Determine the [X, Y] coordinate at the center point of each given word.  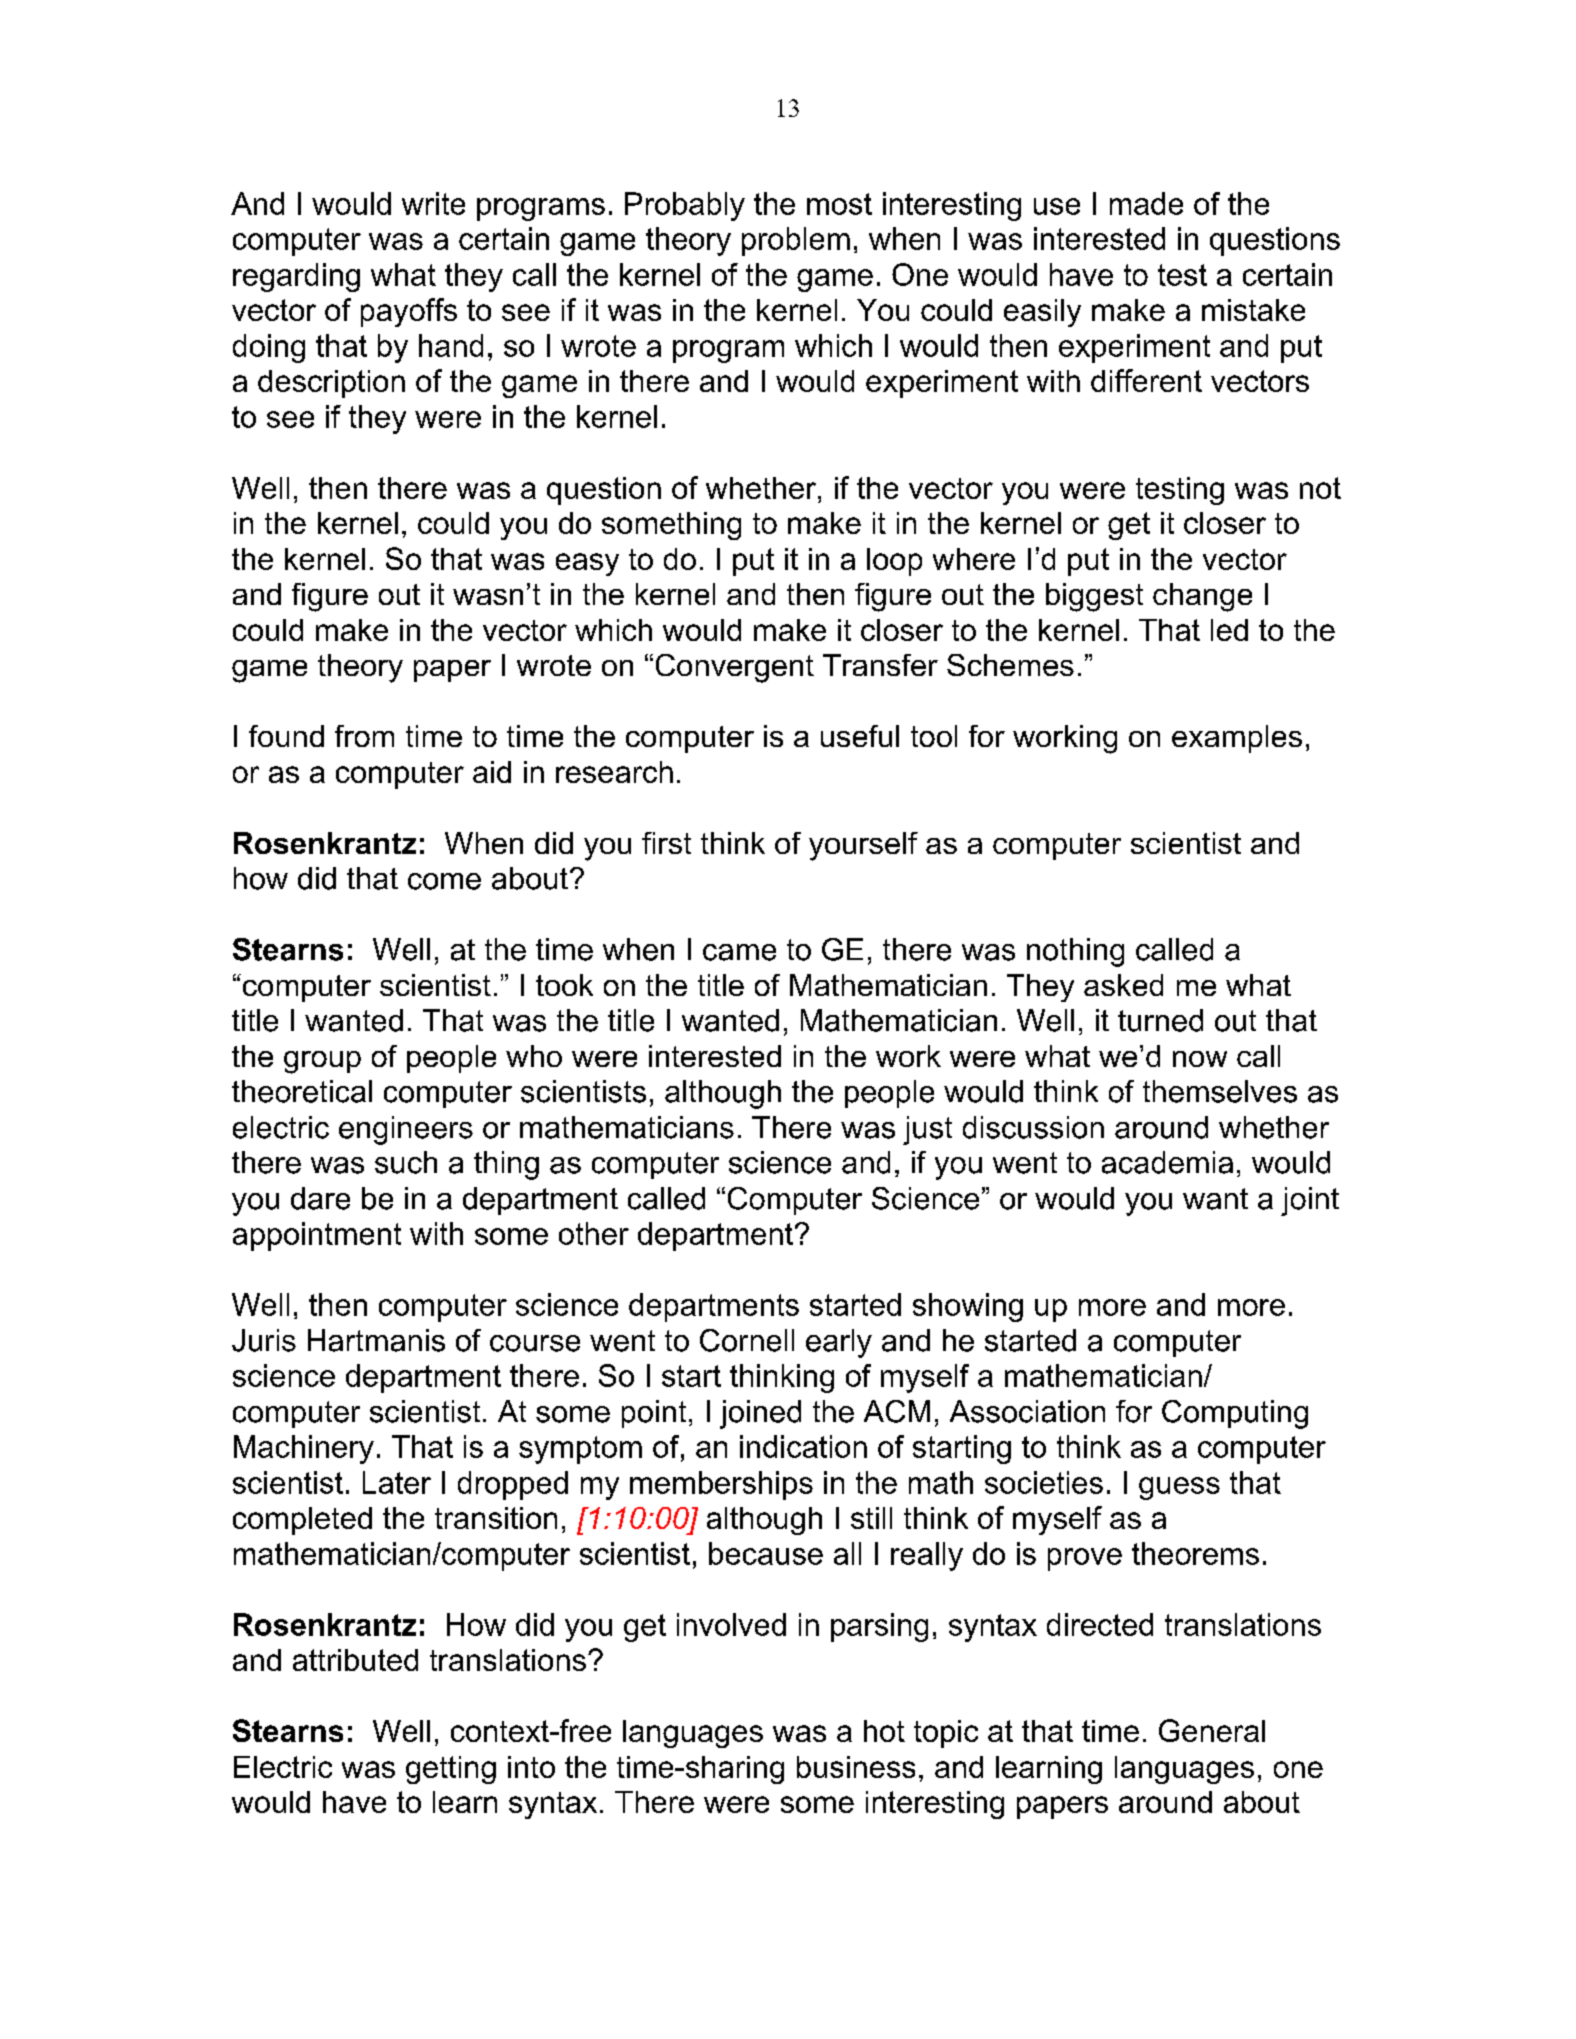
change [1202, 597]
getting [451, 1770]
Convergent [735, 668]
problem [796, 241]
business [856, 1767]
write [433, 203]
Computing [1235, 1414]
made [1146, 203]
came [739, 952]
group [322, 1062]
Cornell [747, 1340]
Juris [264, 1340]
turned [1160, 1020]
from [364, 736]
